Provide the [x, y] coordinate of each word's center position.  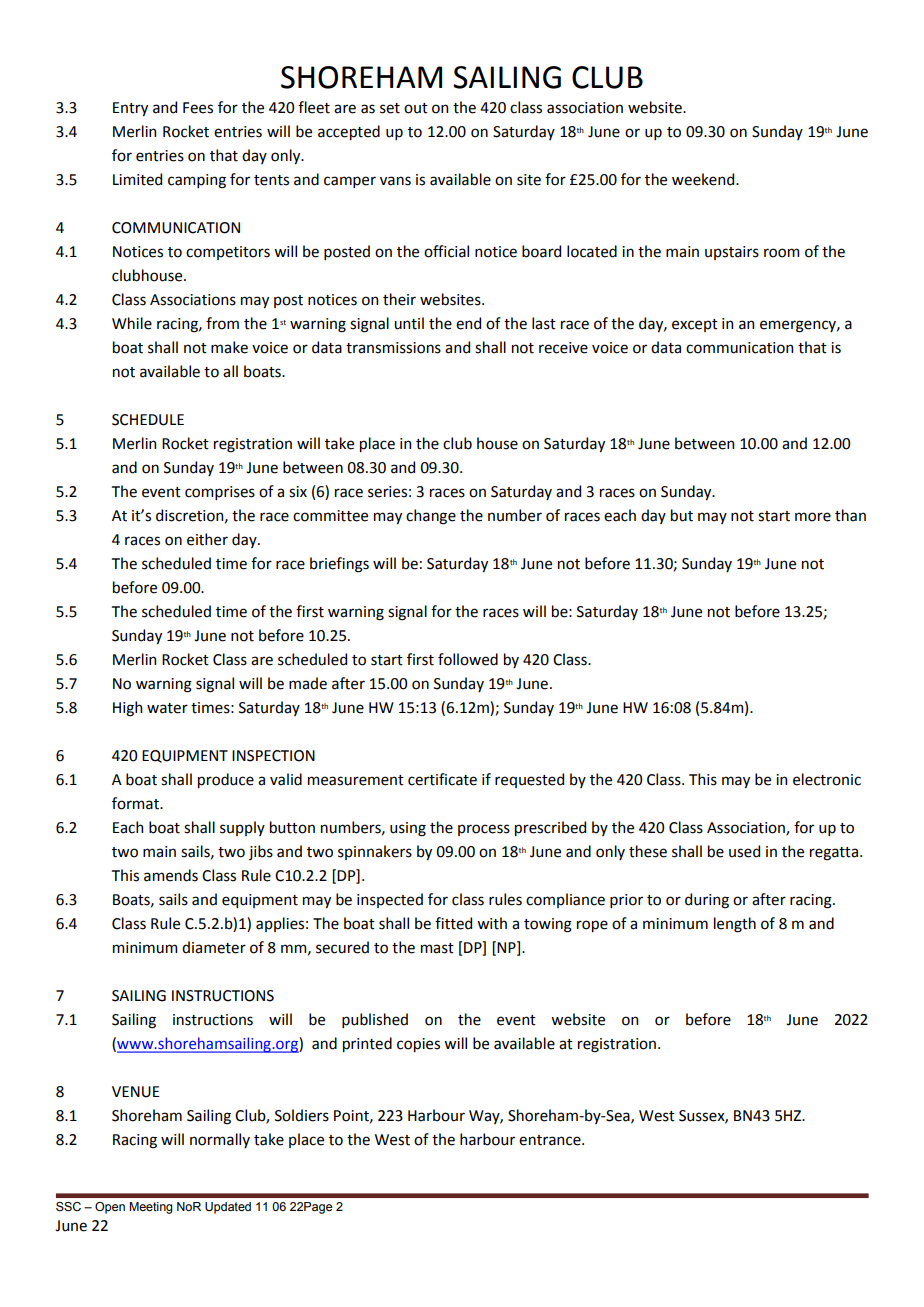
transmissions [393, 348]
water [167, 708]
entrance [551, 1140]
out [416, 108]
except [695, 325]
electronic [827, 779]
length [735, 925]
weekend [704, 179]
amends [171, 875]
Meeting [151, 1208]
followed [468, 659]
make [229, 347]
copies [418, 1045]
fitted [453, 923]
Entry [130, 109]
